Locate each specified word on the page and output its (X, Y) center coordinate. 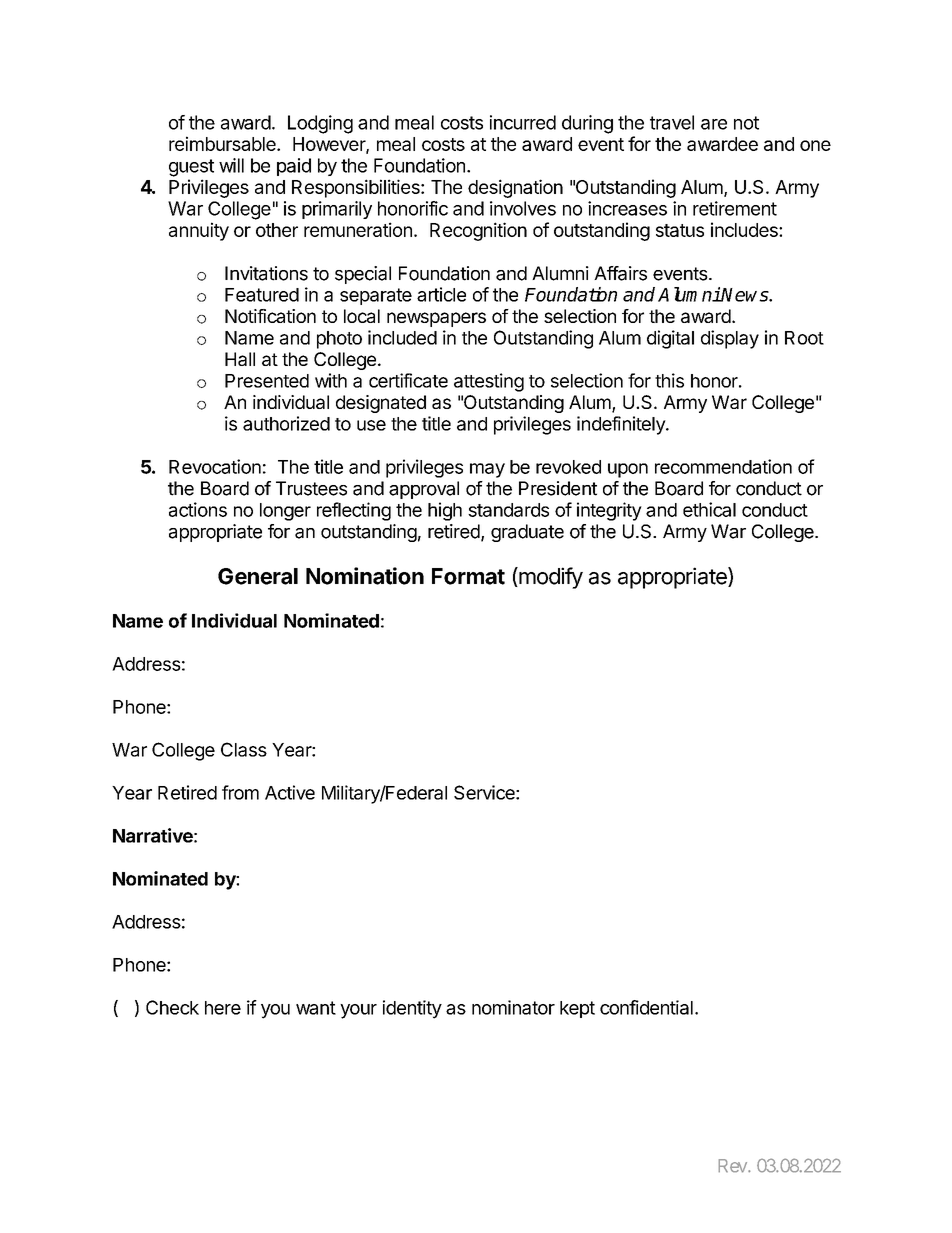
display (730, 339)
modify (550, 578)
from (240, 792)
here (223, 1008)
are (714, 124)
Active (290, 792)
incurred (523, 122)
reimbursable (223, 143)
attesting (489, 382)
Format (468, 576)
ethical (709, 509)
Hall (240, 359)
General (258, 576)
